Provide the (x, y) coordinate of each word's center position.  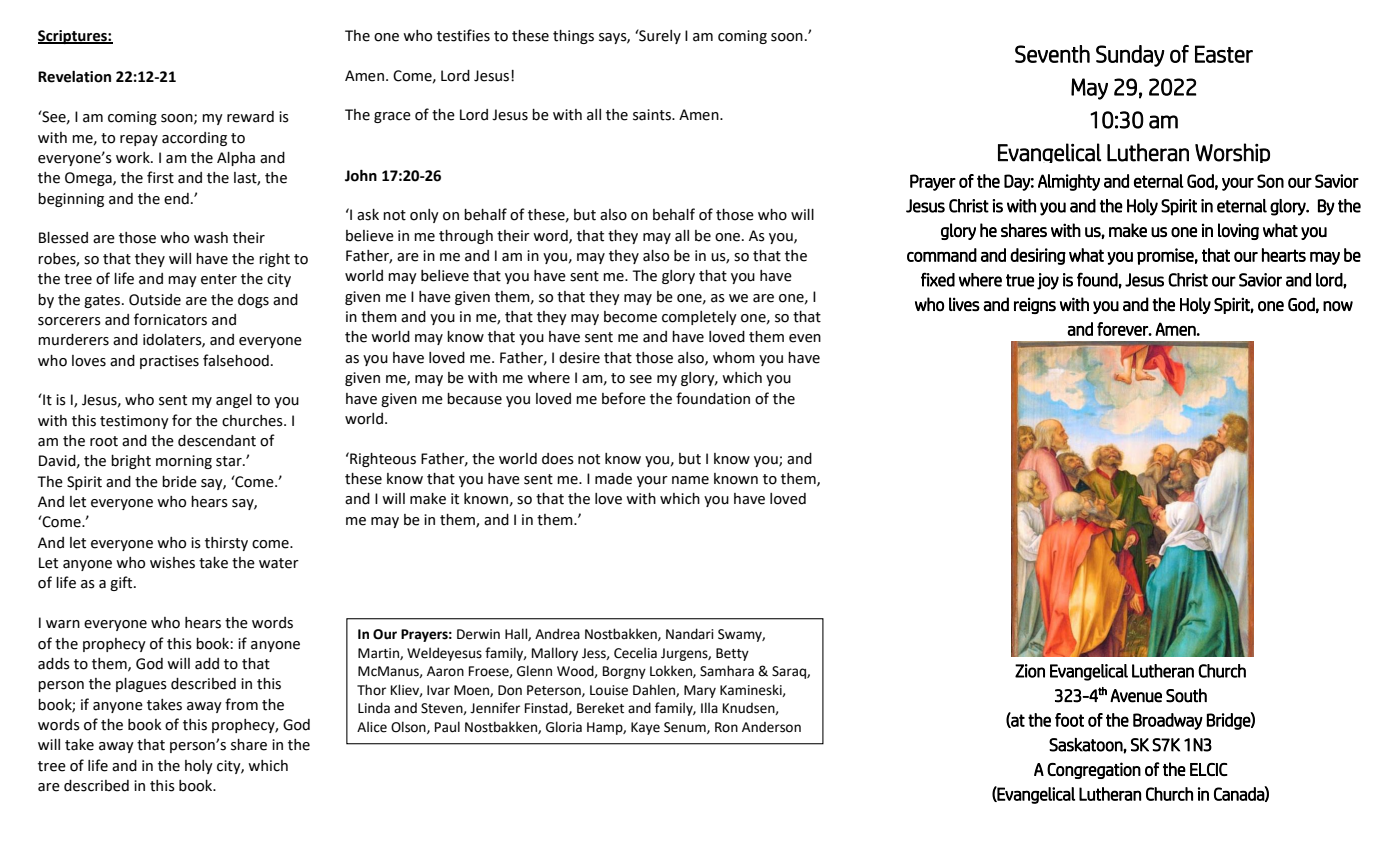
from (241, 704)
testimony (134, 422)
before (624, 398)
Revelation (74, 76)
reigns (1035, 306)
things (573, 37)
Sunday (1130, 56)
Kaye (645, 728)
